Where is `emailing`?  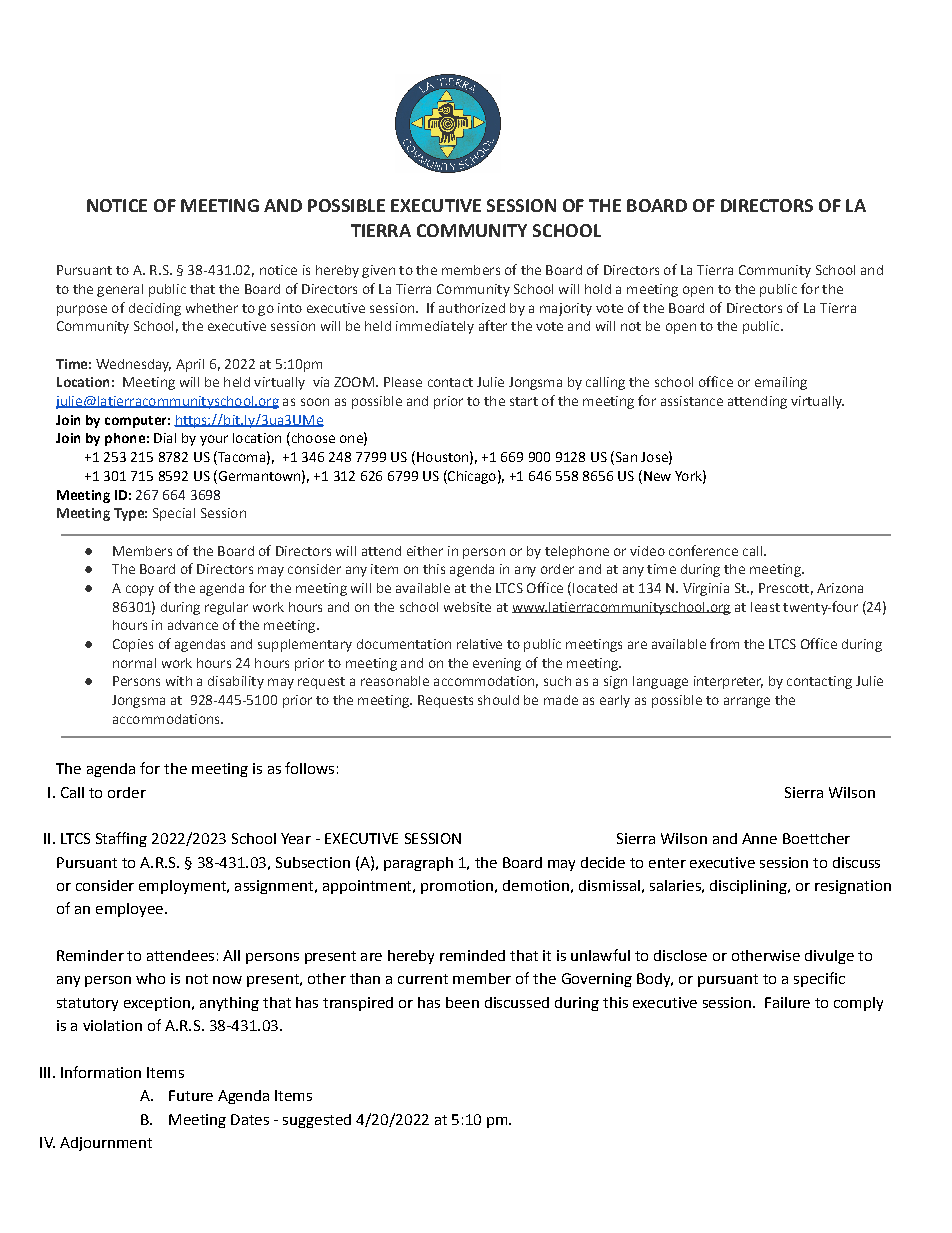 emailing is located at coordinates (781, 383).
